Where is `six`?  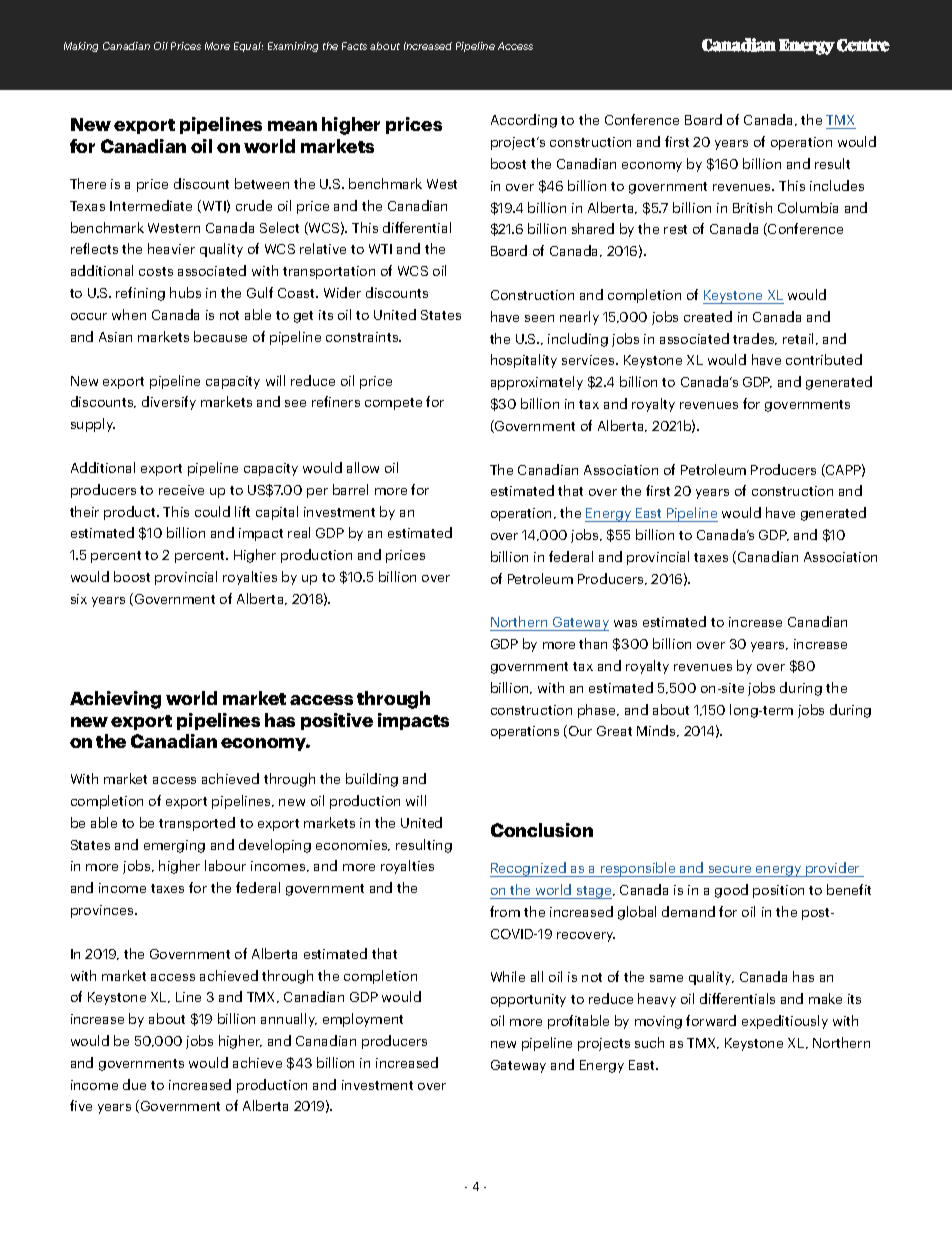 six is located at coordinates (79, 599).
